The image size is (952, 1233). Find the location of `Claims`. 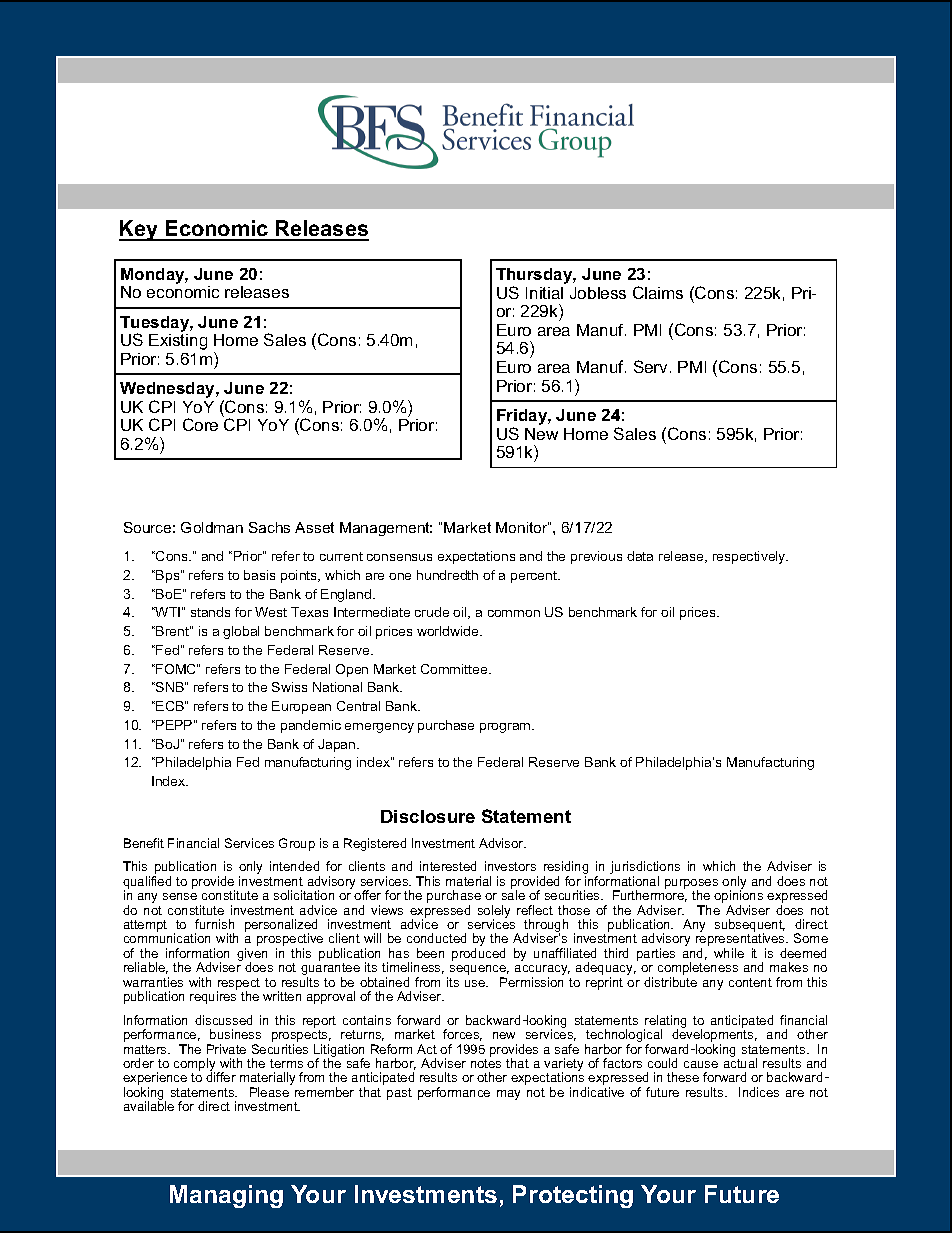

Claims is located at coordinates (658, 292).
